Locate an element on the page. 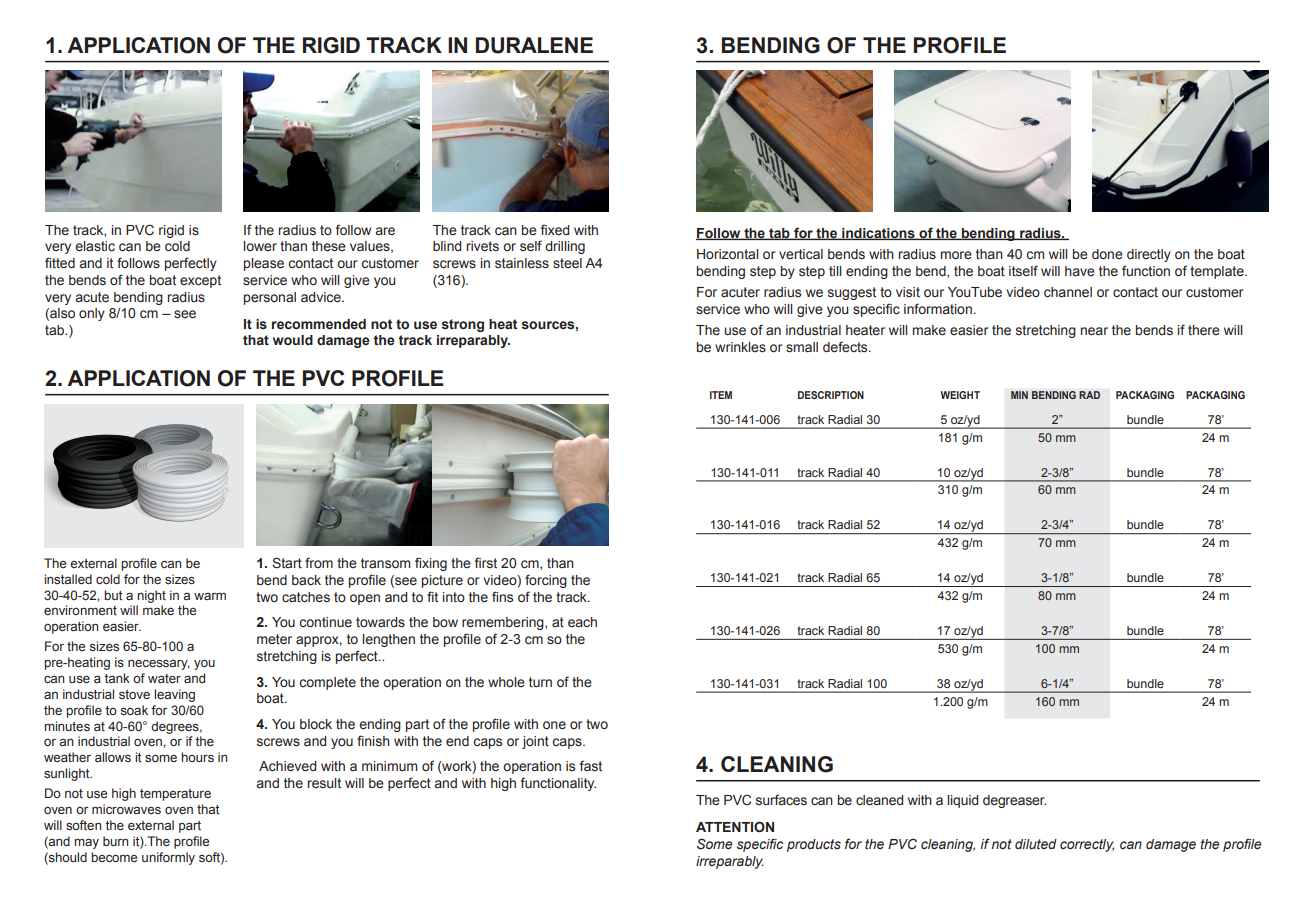 This image has height=924, width=1308. done is located at coordinates (1107, 254).
